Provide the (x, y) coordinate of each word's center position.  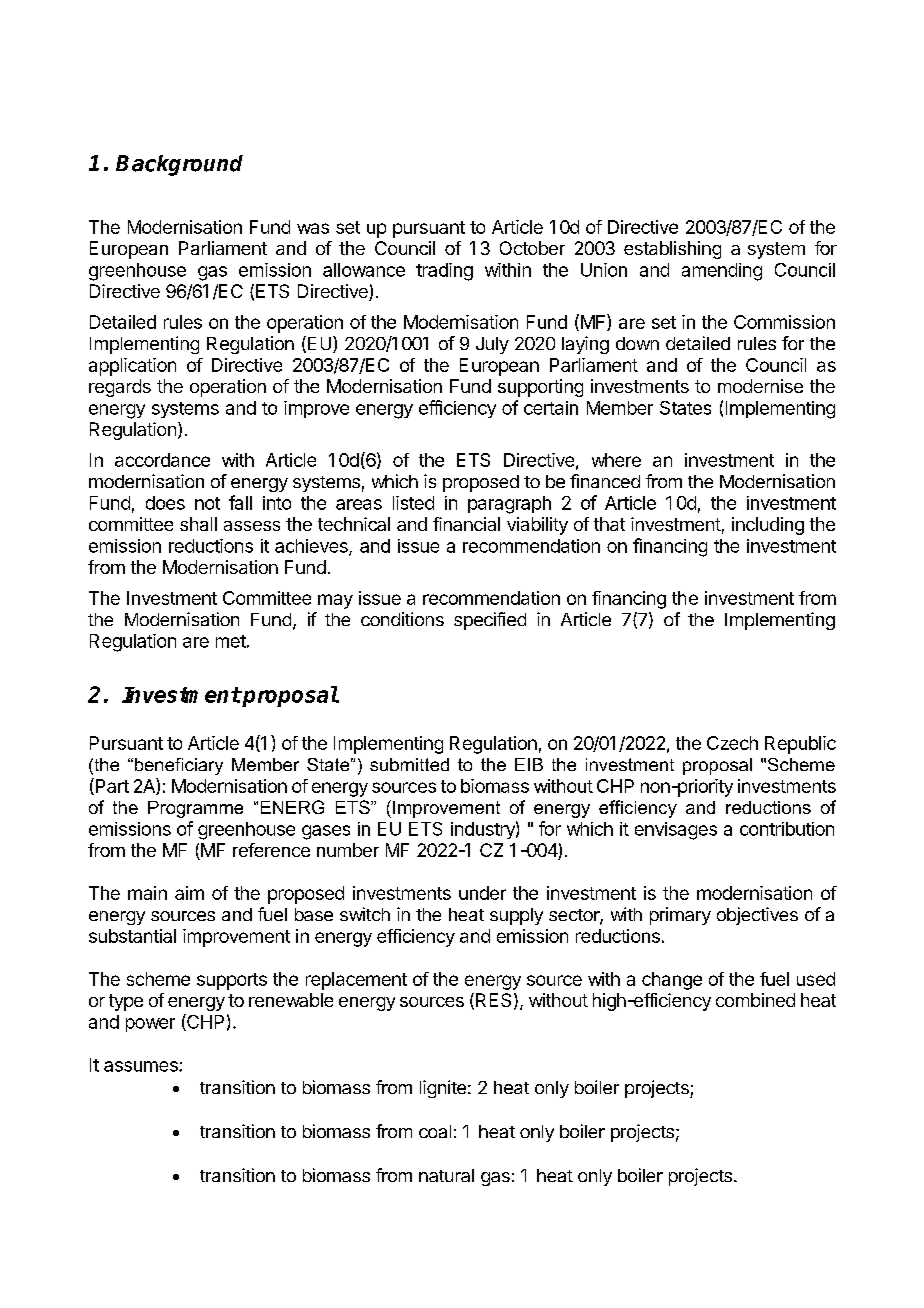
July (492, 345)
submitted (409, 764)
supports (232, 981)
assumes (142, 1066)
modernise (760, 386)
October (532, 248)
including (768, 526)
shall (198, 524)
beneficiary (179, 766)
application (132, 367)
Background (179, 165)
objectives (757, 916)
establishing (672, 250)
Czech (732, 743)
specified (490, 621)
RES (493, 1000)
